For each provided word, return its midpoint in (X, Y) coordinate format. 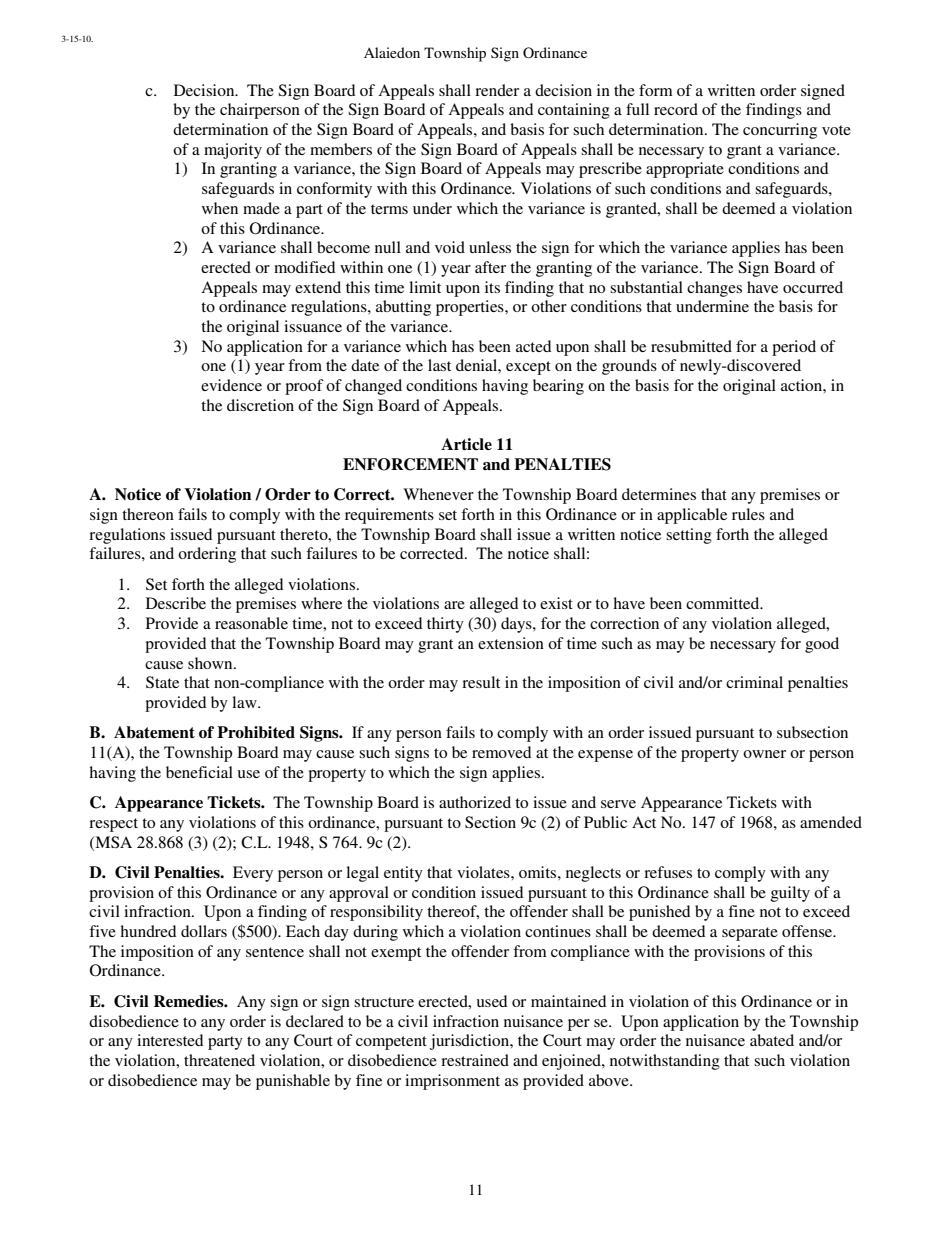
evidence (231, 385)
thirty (445, 625)
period (794, 348)
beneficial (199, 772)
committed (724, 603)
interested (170, 1040)
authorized (475, 802)
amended (831, 822)
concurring (780, 131)
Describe (176, 603)
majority (233, 151)
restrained (475, 1060)
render (497, 90)
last (439, 365)
